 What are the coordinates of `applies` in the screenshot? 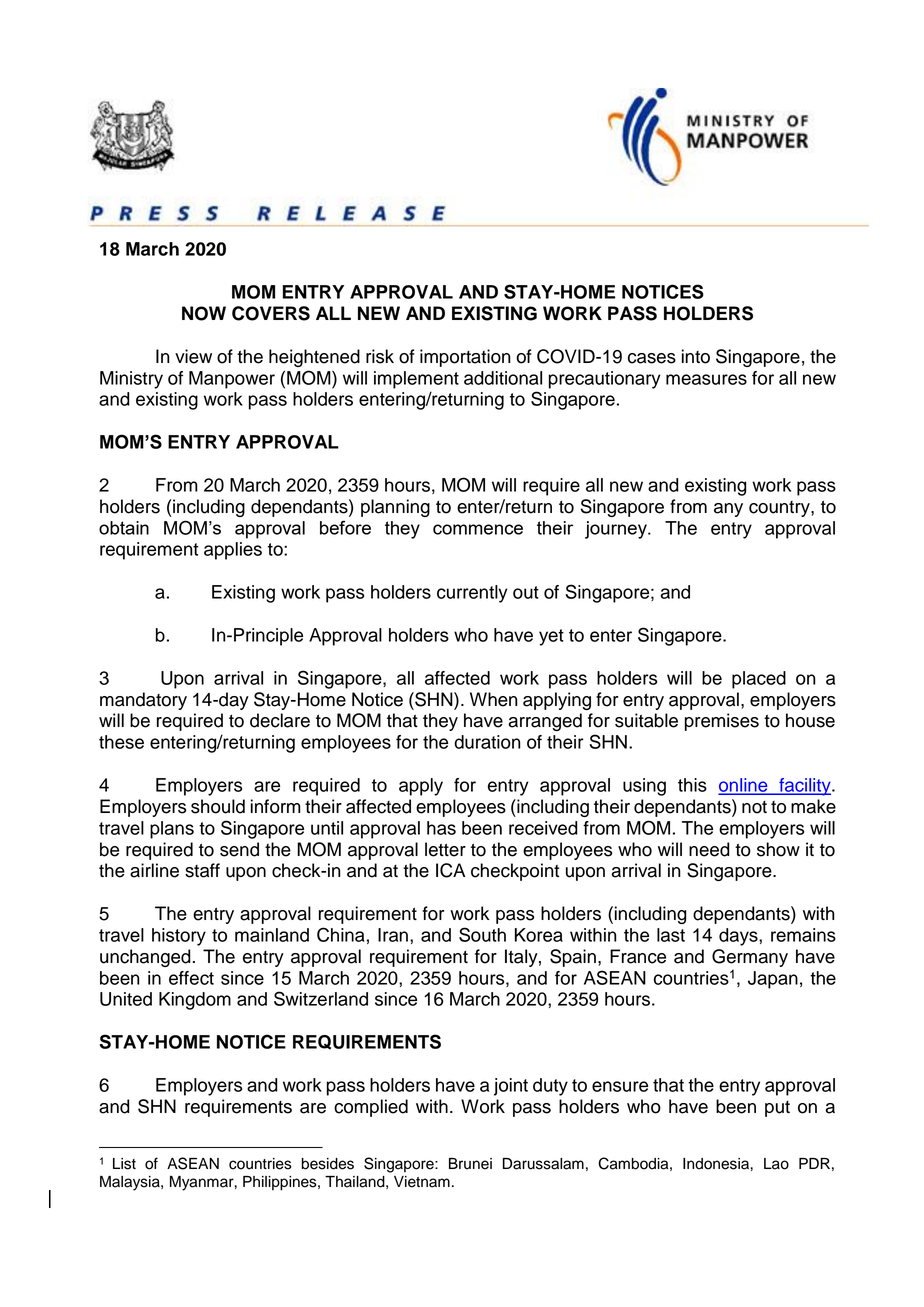 It's located at (233, 551).
